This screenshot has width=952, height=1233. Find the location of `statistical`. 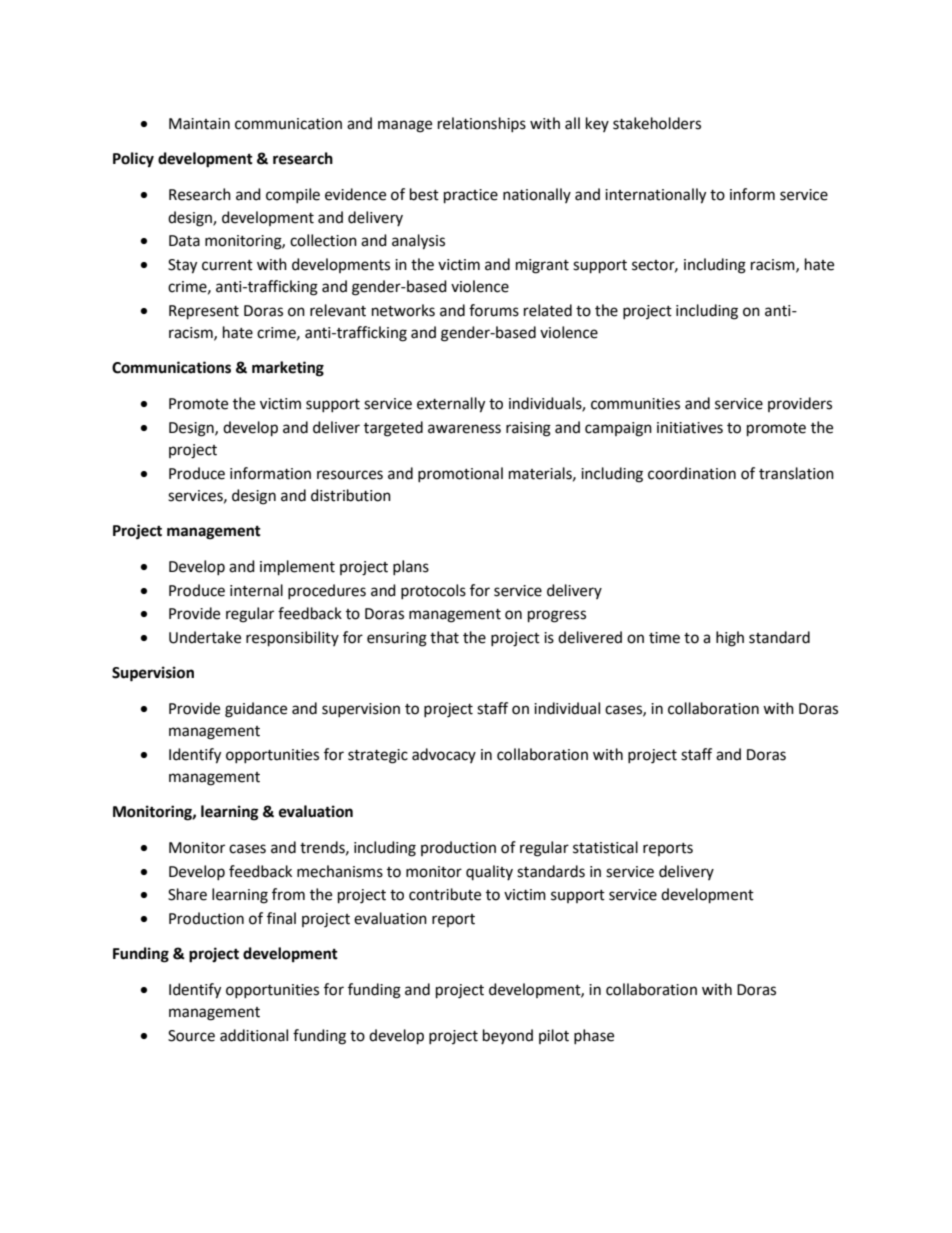

statistical is located at coordinates (605, 847).
